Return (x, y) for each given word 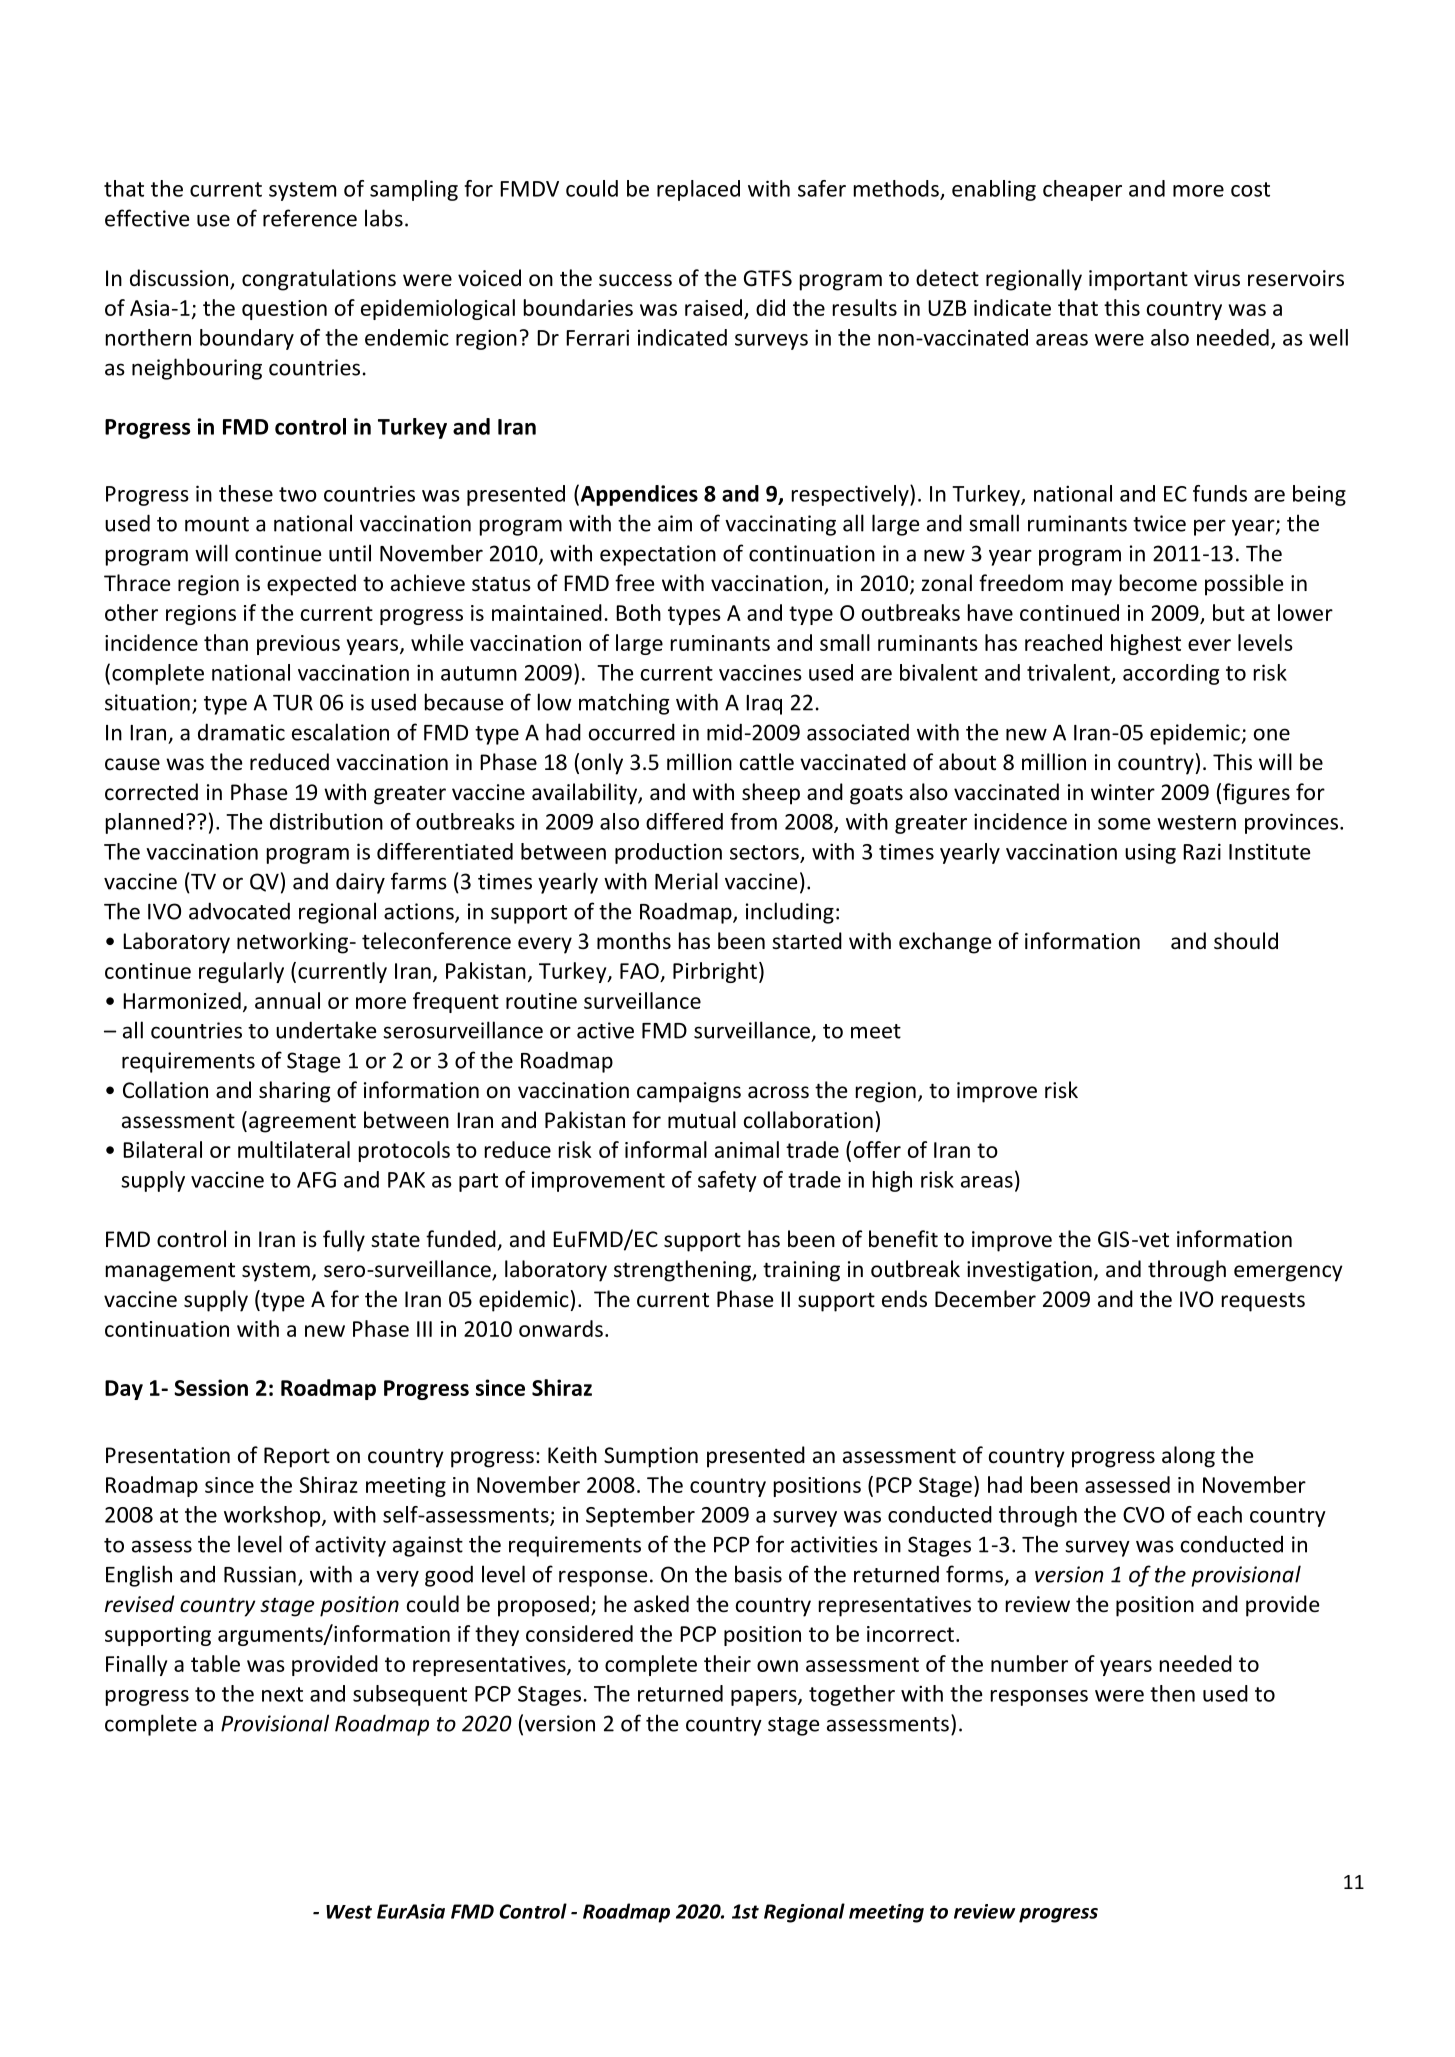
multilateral (294, 1149)
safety (727, 1181)
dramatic (241, 732)
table (215, 1663)
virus (1217, 278)
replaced (698, 190)
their (727, 1663)
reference (310, 218)
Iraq (764, 705)
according (1171, 674)
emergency (1288, 1273)
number (1029, 1663)
